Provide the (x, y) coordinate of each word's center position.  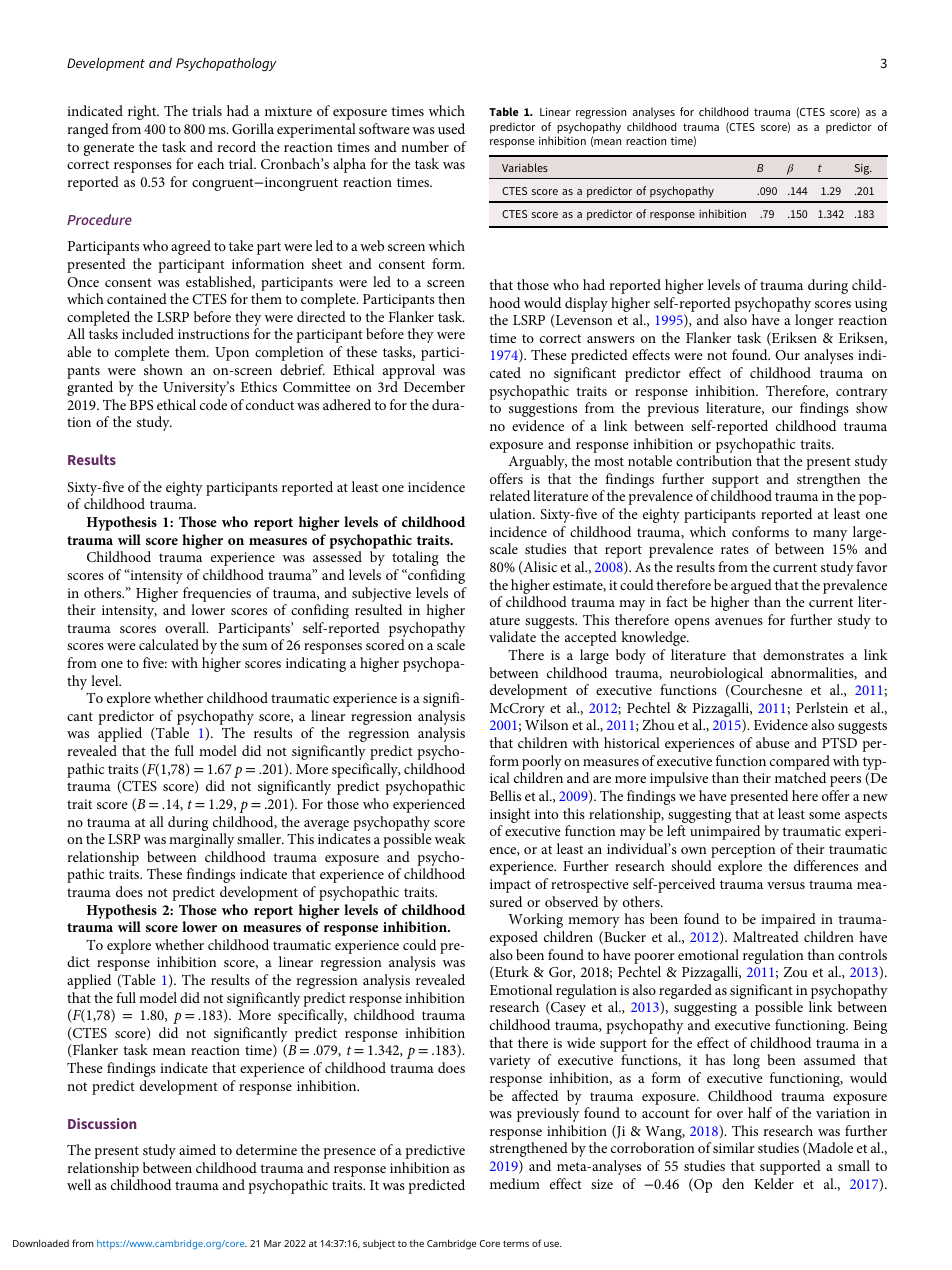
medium (515, 1183)
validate (512, 636)
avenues (739, 621)
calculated (169, 644)
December (434, 386)
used (451, 128)
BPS (141, 405)
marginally (201, 840)
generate (109, 149)
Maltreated (766, 936)
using (871, 305)
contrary (862, 395)
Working (535, 920)
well (79, 1184)
